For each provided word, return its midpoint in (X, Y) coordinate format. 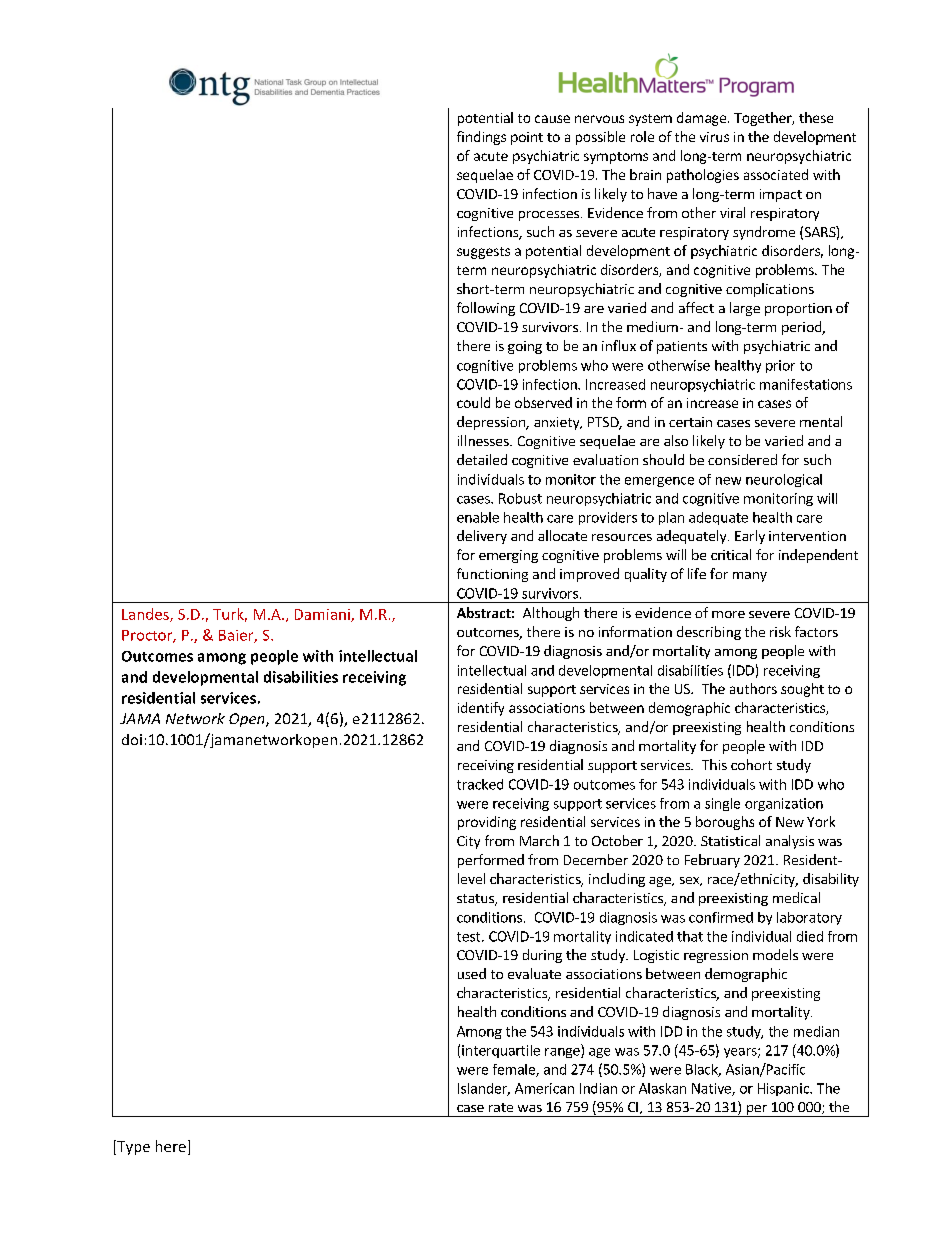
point (527, 138)
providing (487, 823)
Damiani (323, 615)
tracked (480, 784)
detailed (482, 459)
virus (714, 137)
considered (742, 459)
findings (481, 138)
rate (501, 1107)
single (722, 804)
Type (132, 1147)
